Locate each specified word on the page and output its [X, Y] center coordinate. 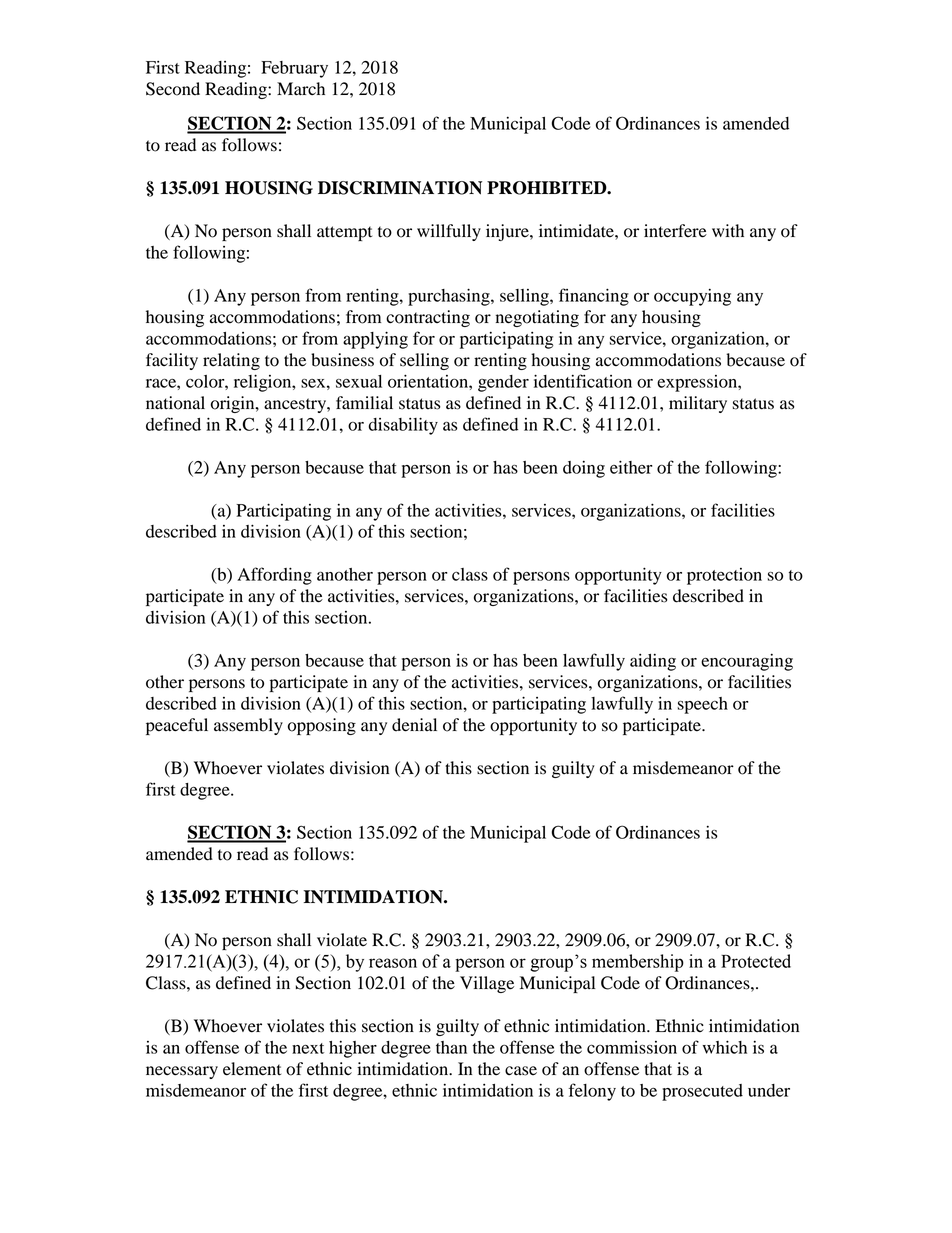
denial [414, 725]
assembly [248, 726]
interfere [675, 231]
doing [584, 469]
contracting [428, 318]
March [301, 89]
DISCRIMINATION [400, 188]
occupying [692, 297]
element [252, 1069]
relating [231, 361]
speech [702, 705]
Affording [274, 576]
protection [724, 576]
